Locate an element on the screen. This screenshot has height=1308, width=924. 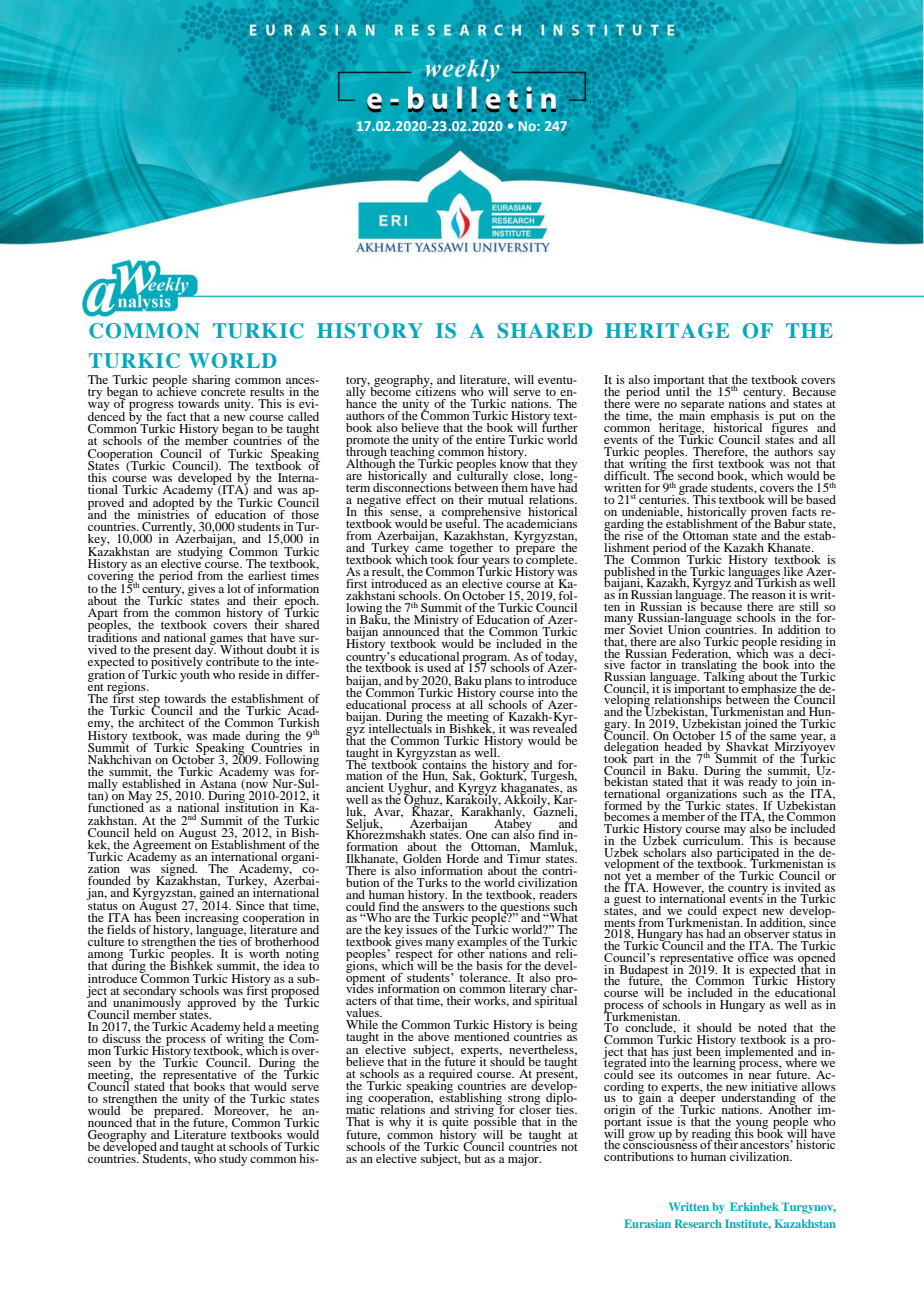
While is located at coordinates (362, 1024).
